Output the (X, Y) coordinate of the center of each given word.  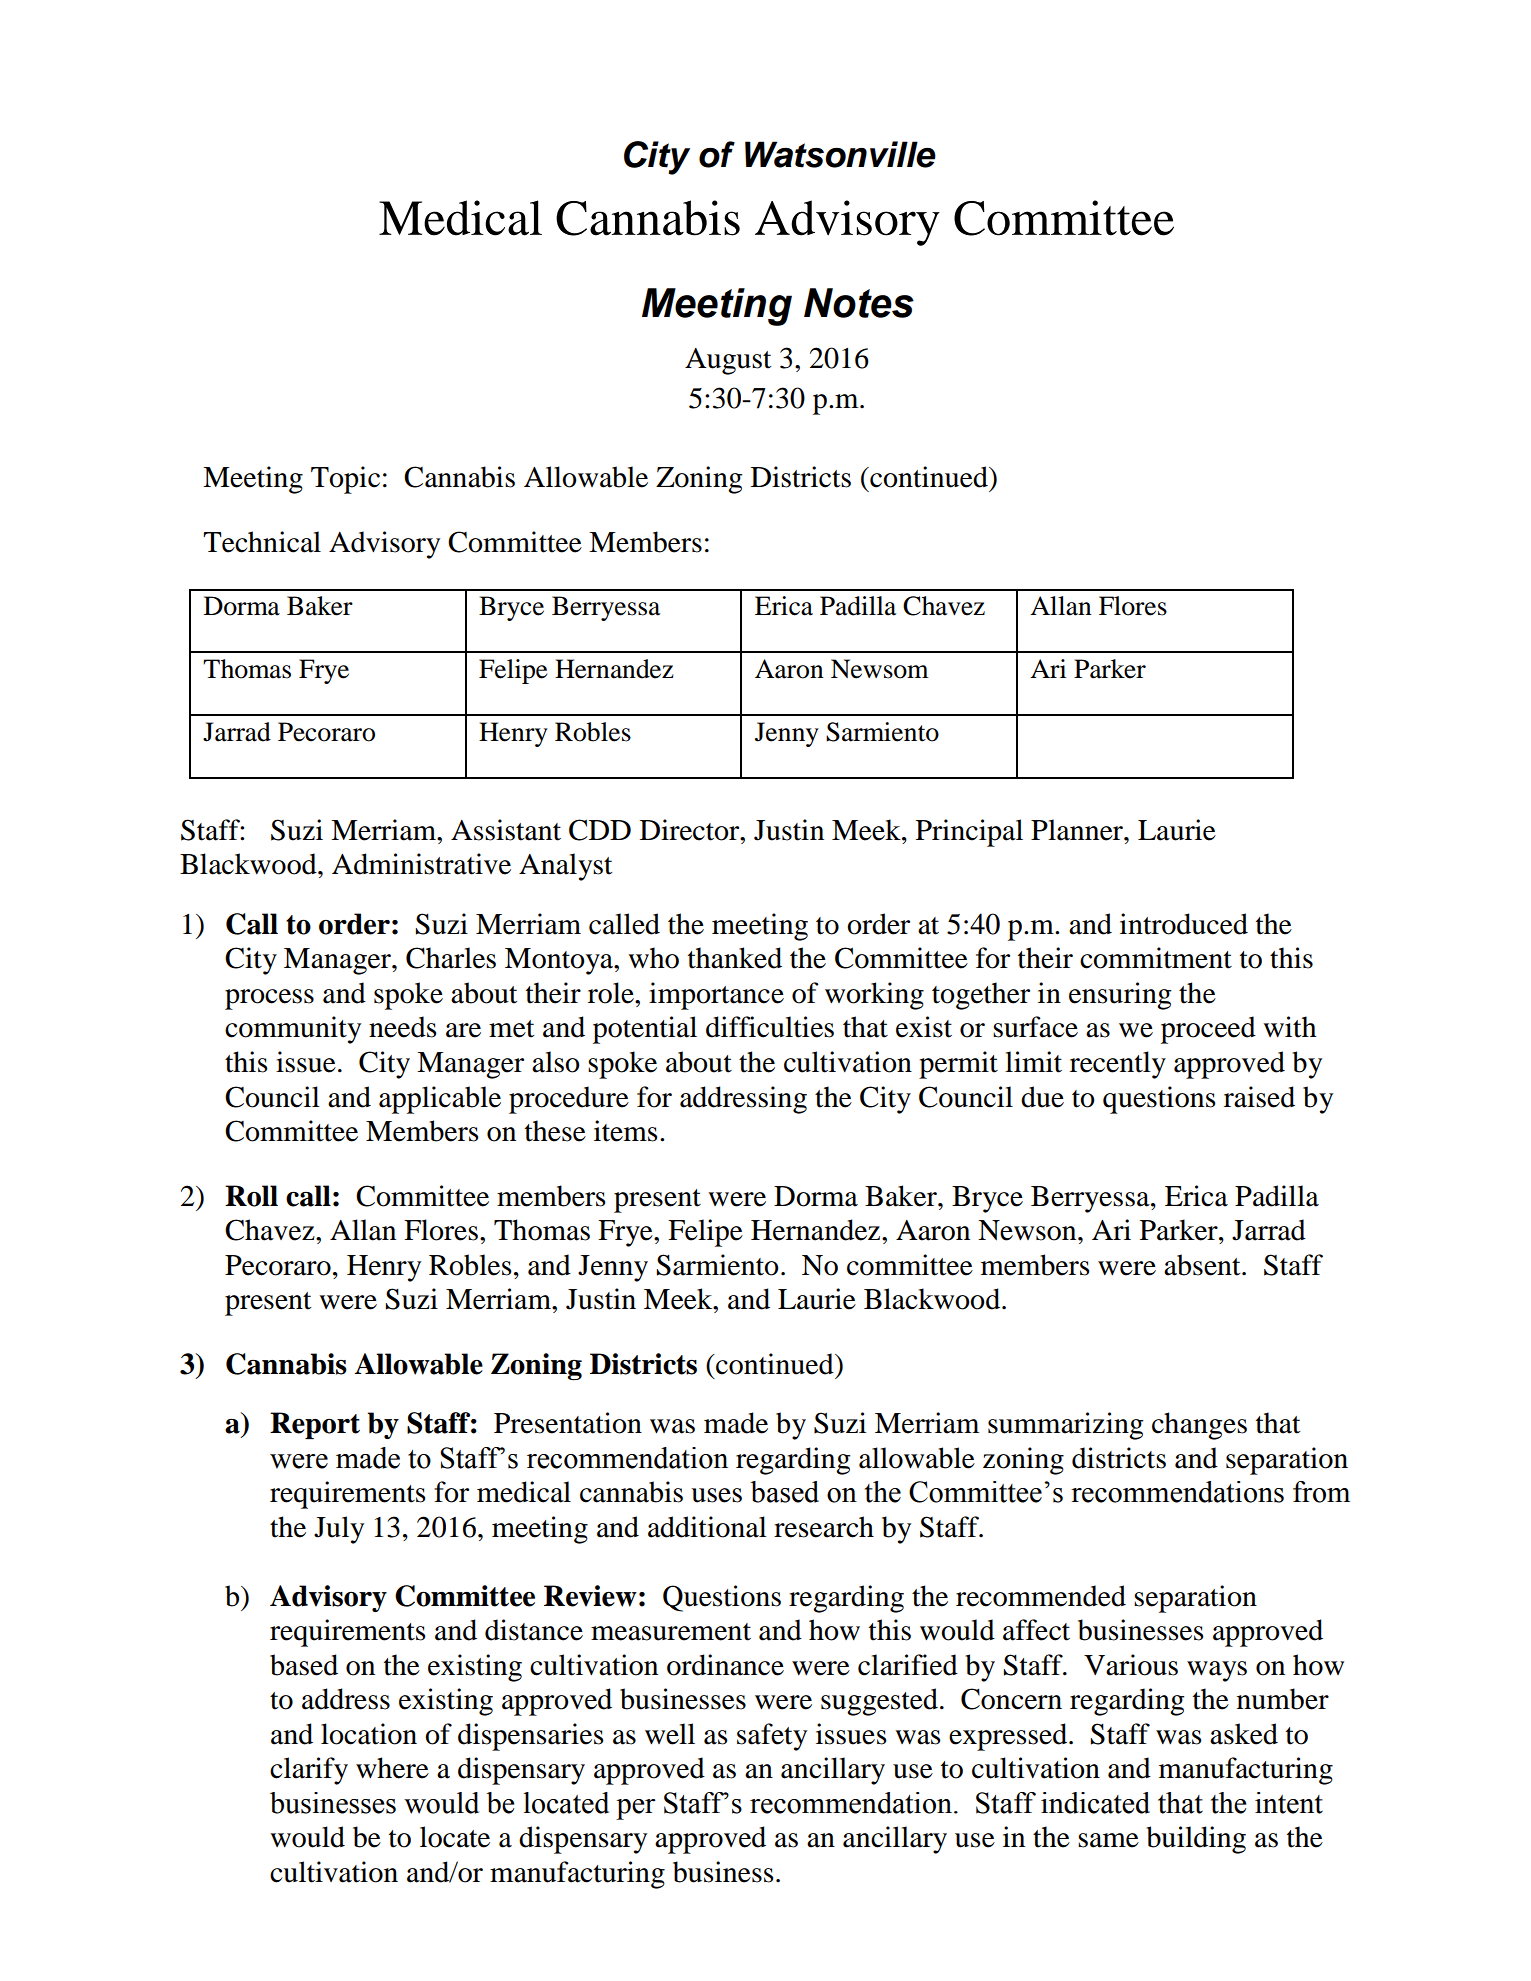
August (728, 361)
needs (403, 1027)
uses (716, 1495)
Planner (1078, 830)
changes (1199, 1426)
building (1196, 1840)
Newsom (880, 669)
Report (315, 1425)
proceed (1208, 1030)
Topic (345, 480)
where (392, 1768)
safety (772, 1737)
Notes (859, 303)
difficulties (770, 1027)
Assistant (506, 830)
